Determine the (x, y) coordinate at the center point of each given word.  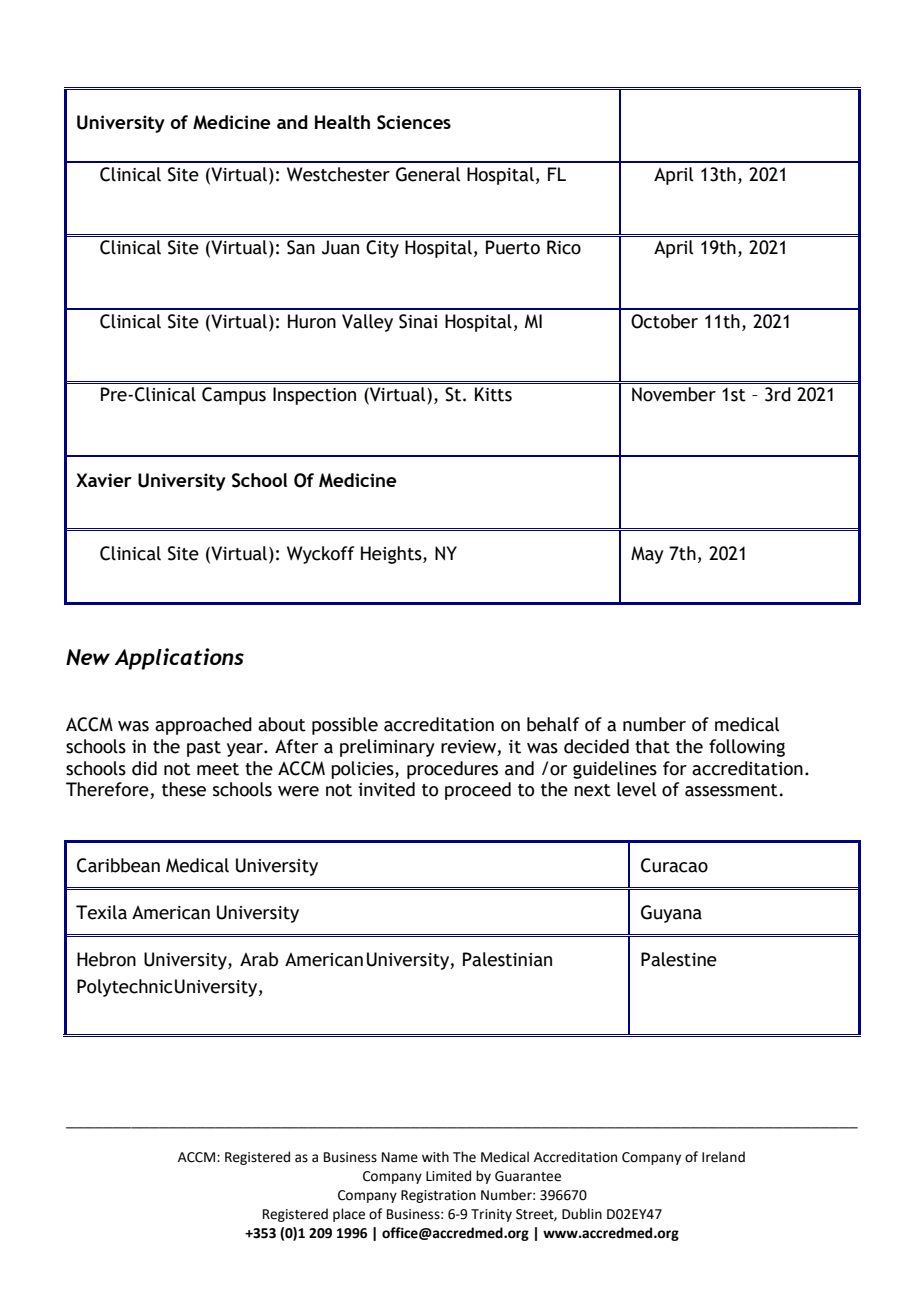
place (349, 1215)
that (652, 746)
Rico (564, 247)
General (428, 174)
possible (345, 726)
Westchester (338, 174)
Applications (179, 659)
